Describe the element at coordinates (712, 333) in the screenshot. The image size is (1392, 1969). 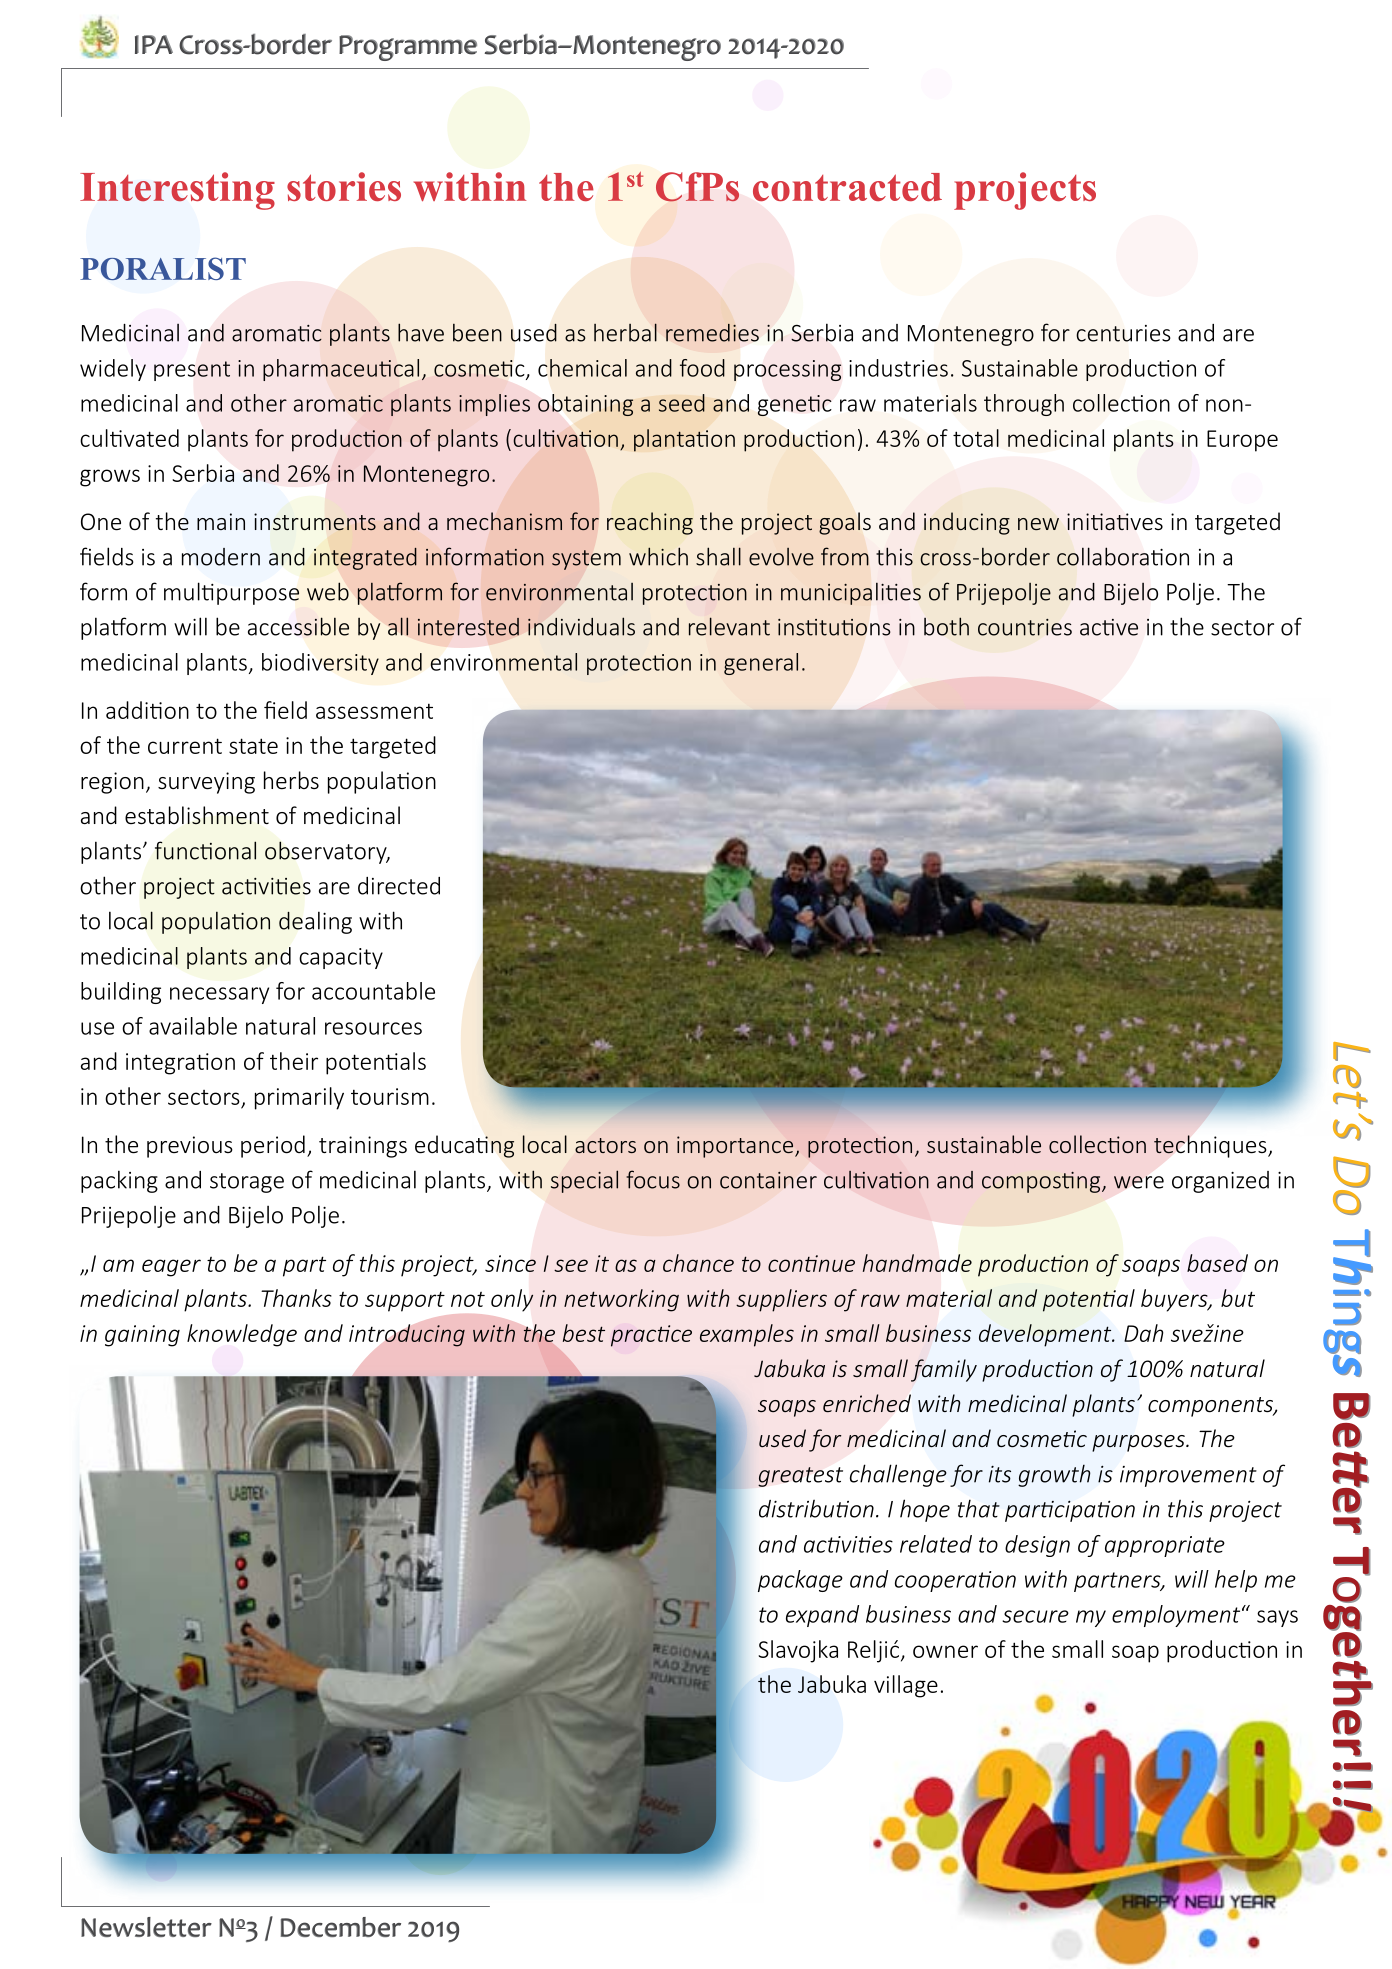
I see `remedies` at that location.
